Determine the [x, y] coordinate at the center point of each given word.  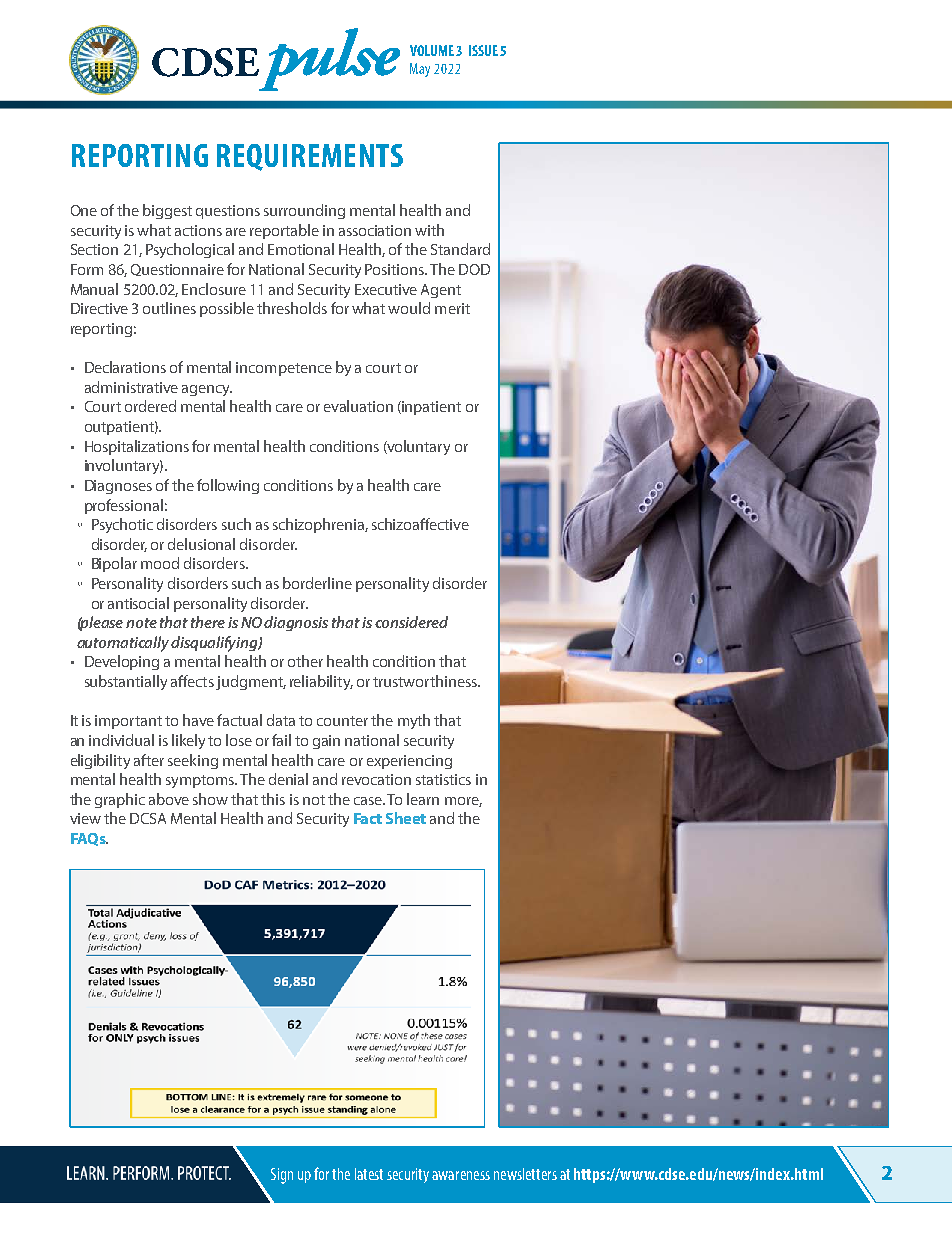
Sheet [406, 818]
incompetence [284, 369]
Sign [282, 1176]
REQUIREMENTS [310, 157]
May [420, 70]
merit [452, 308]
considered [411, 622]
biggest [167, 211]
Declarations [125, 367]
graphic [120, 800]
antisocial [138, 603]
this [273, 799]
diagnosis [296, 623]
